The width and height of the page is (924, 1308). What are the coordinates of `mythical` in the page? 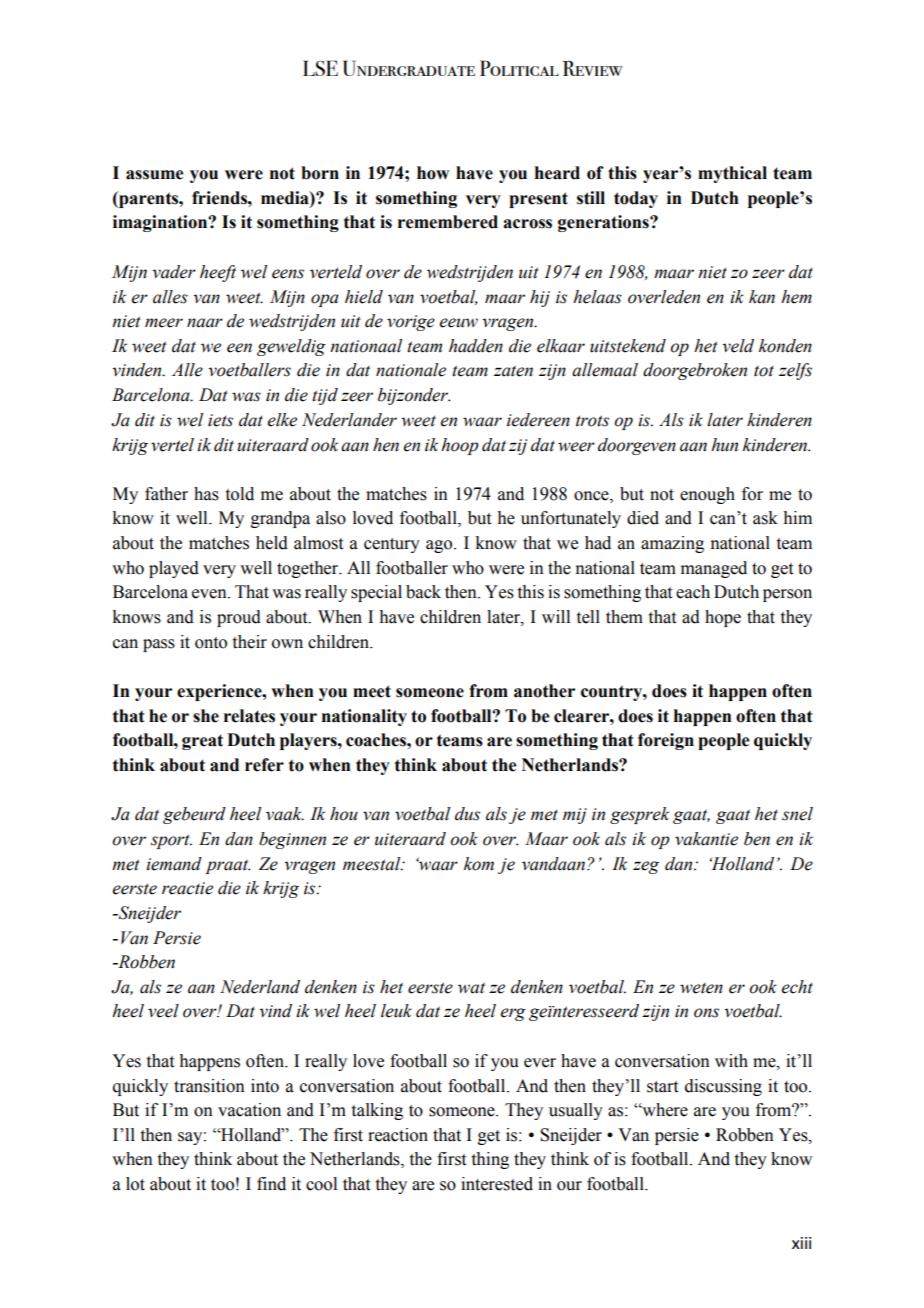 It's located at (732, 174).
